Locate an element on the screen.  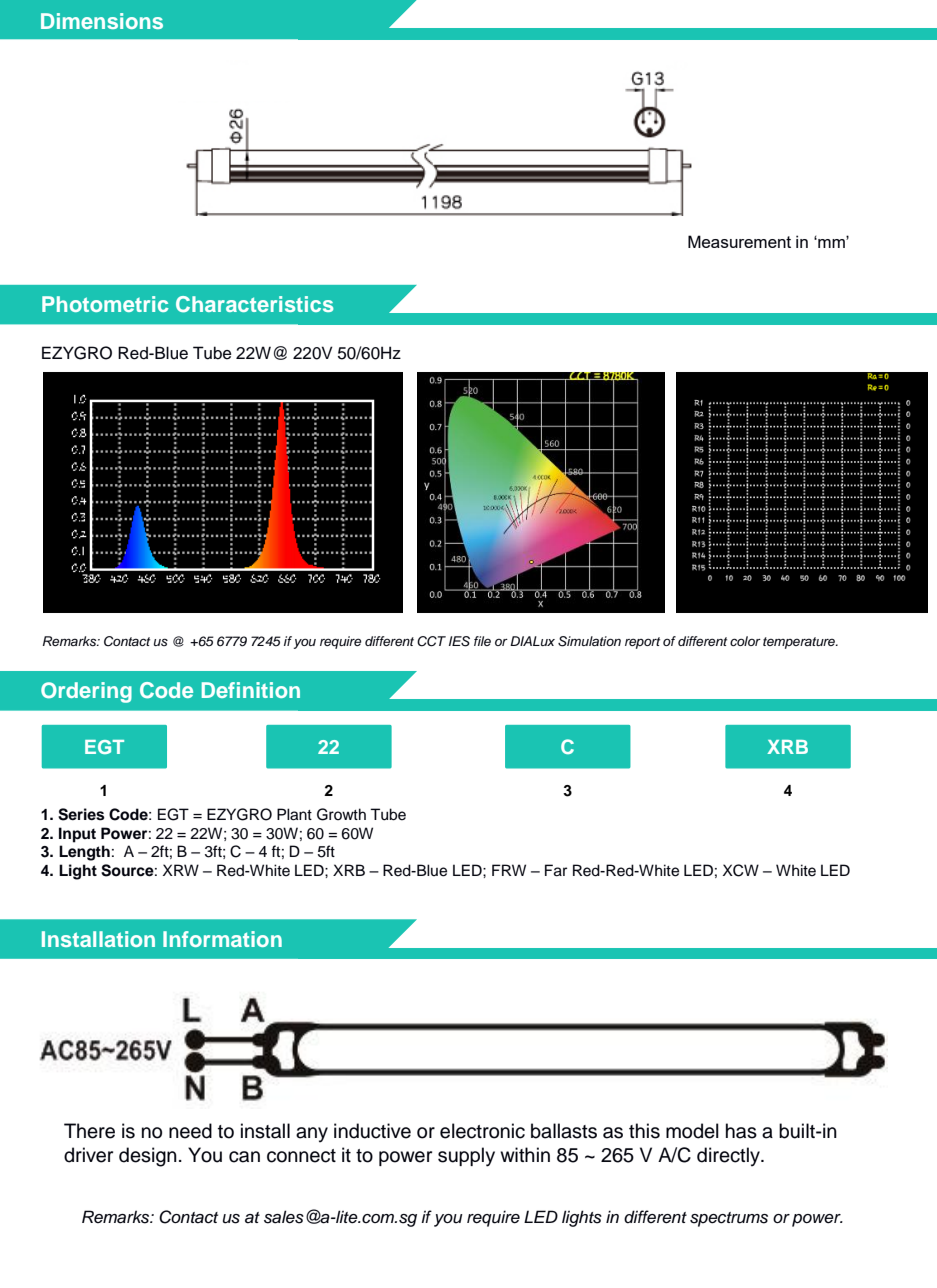
Ordering is located at coordinates (86, 692).
